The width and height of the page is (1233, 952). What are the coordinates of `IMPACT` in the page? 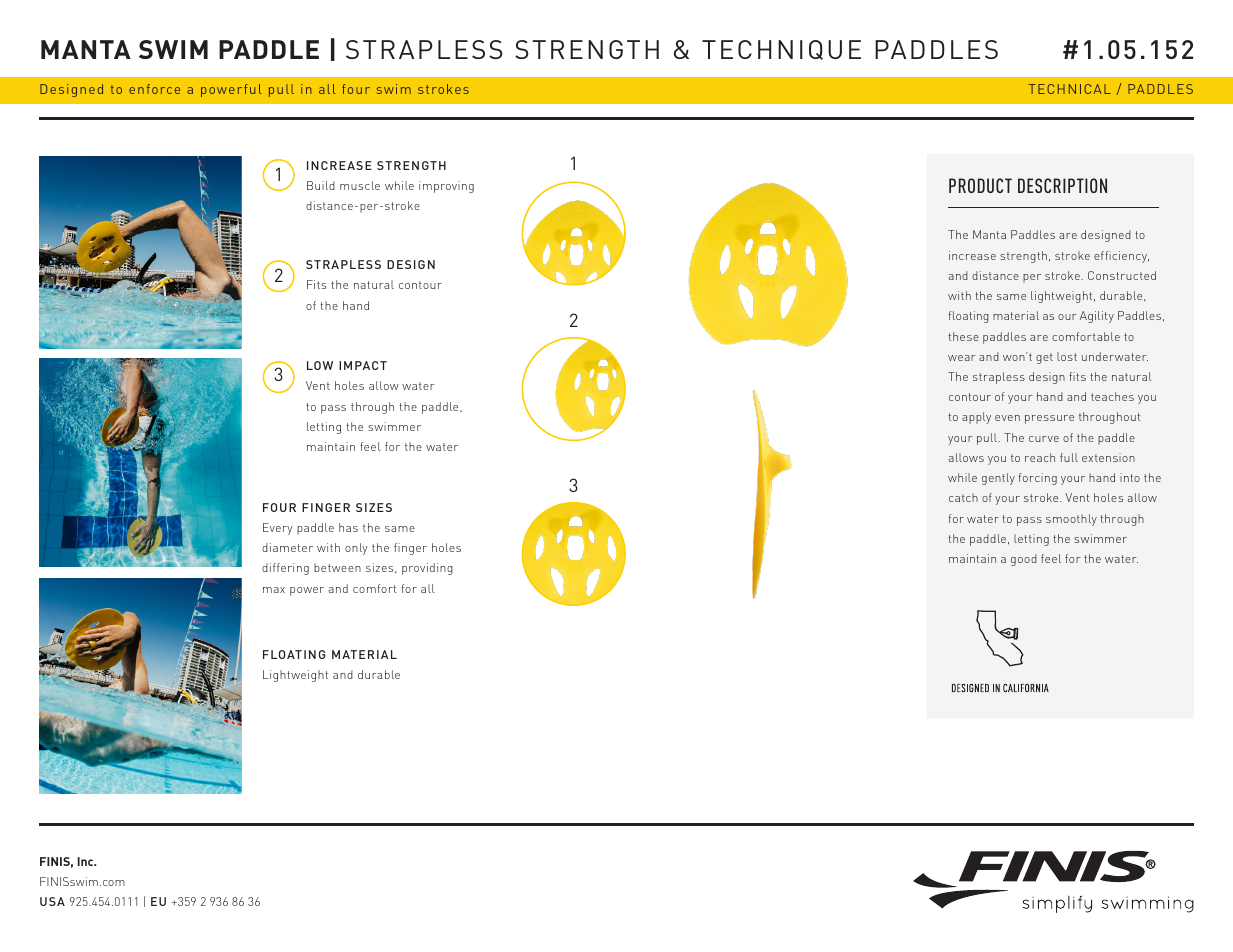 It's located at (363, 365).
